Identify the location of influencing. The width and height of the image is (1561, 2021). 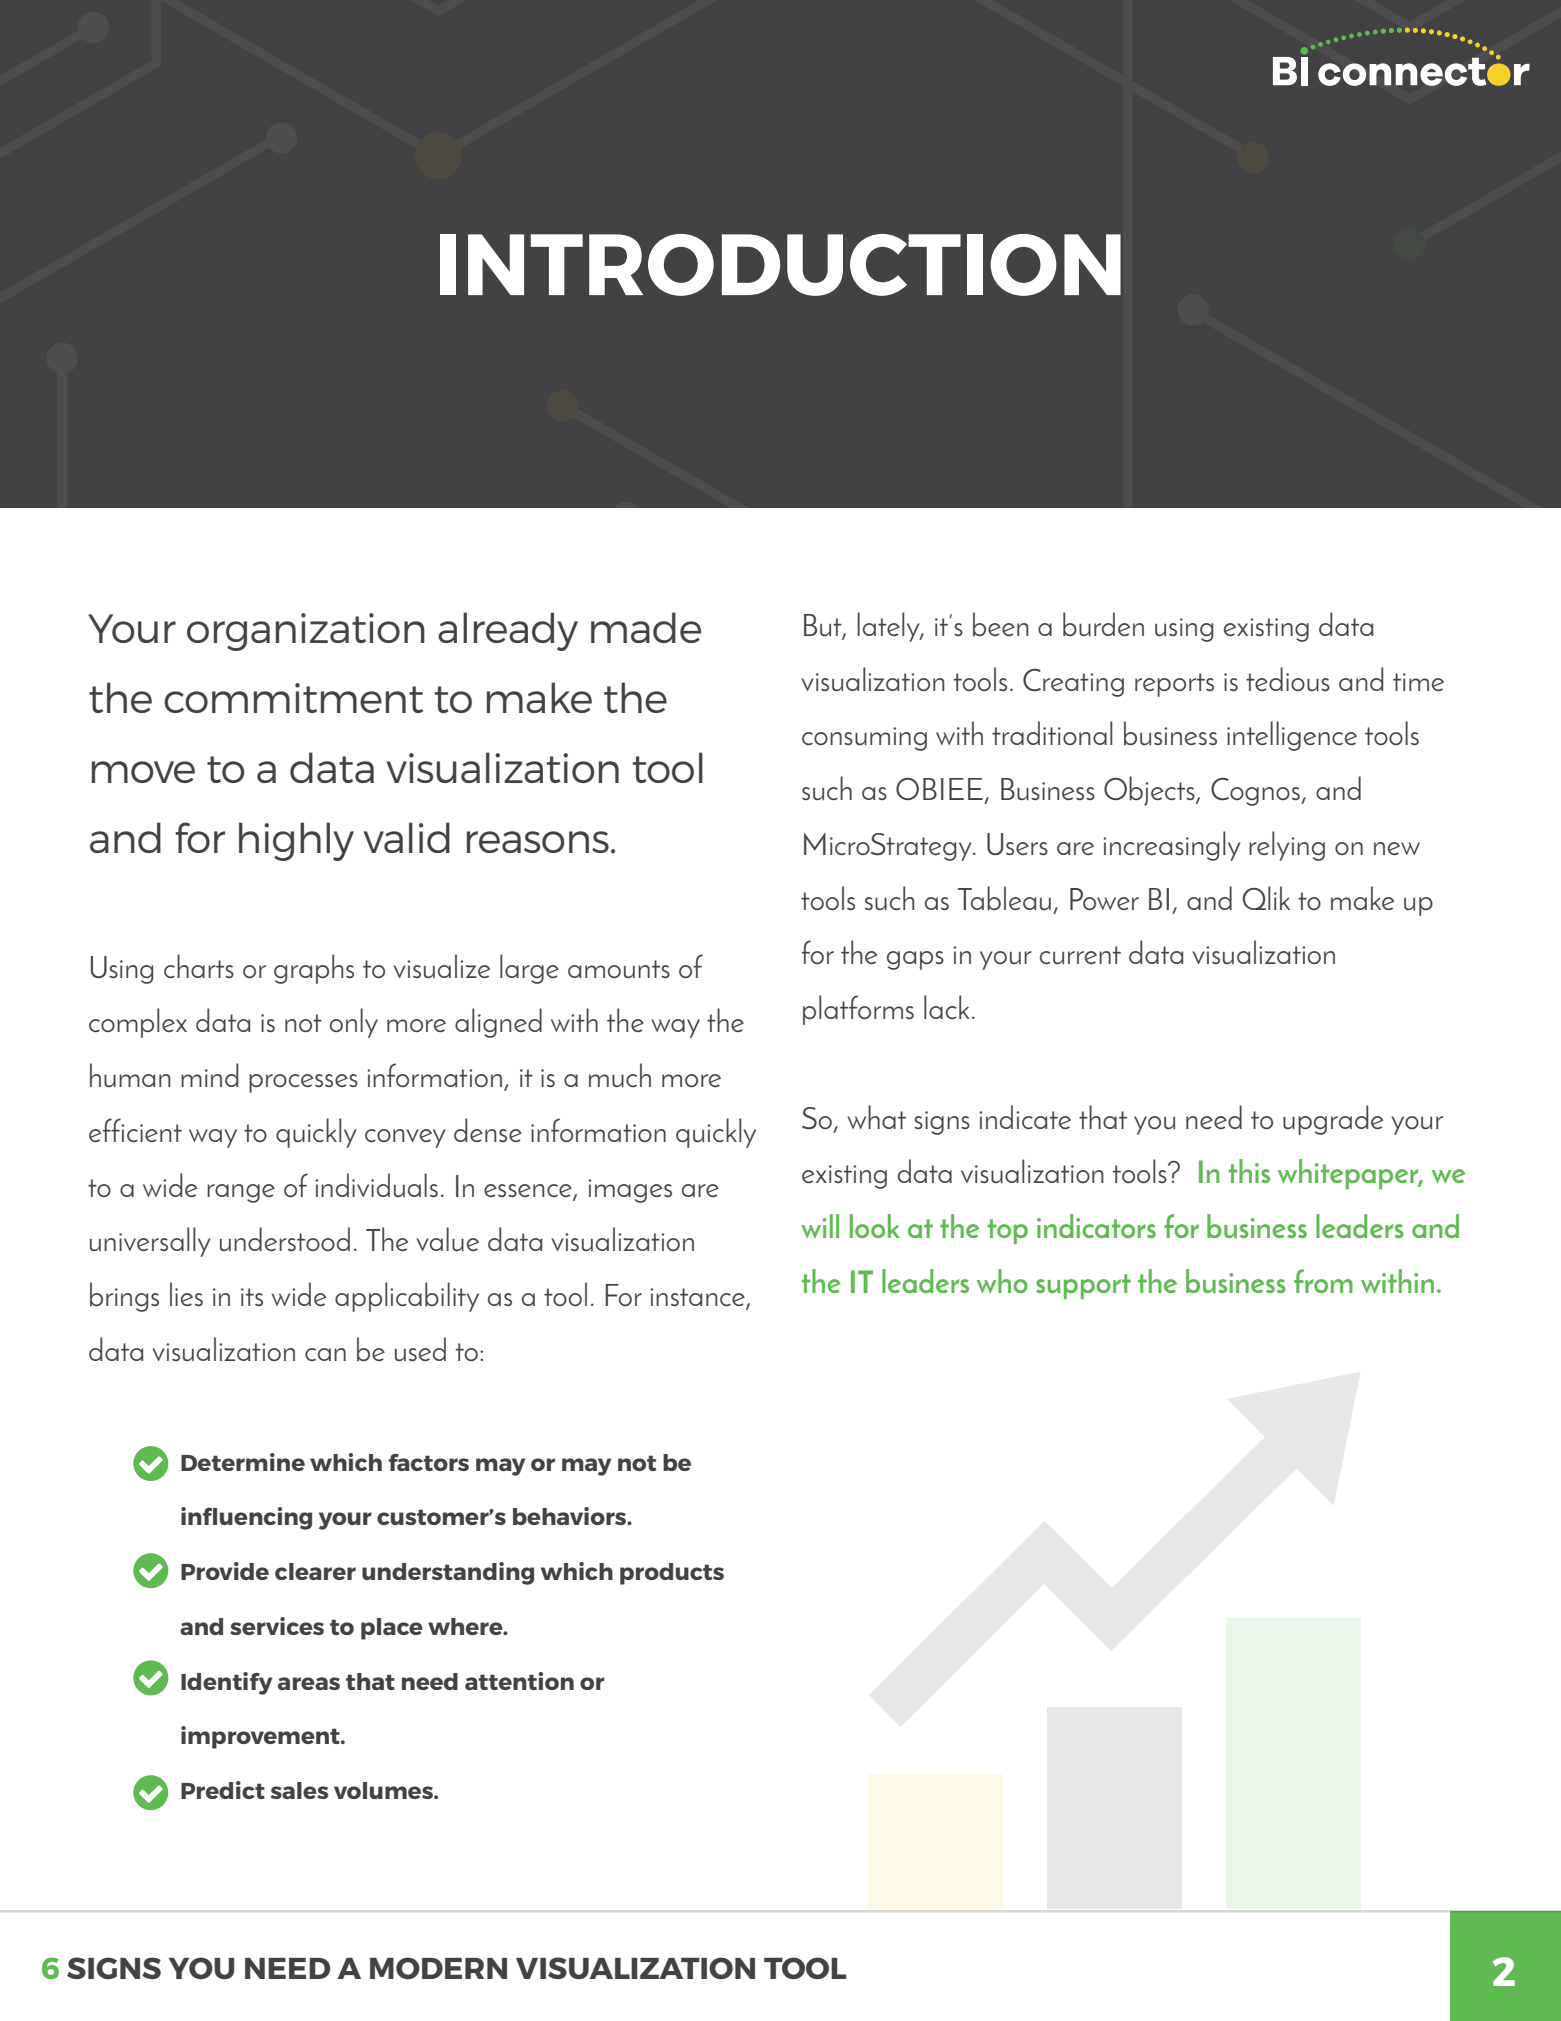
(246, 1518).
